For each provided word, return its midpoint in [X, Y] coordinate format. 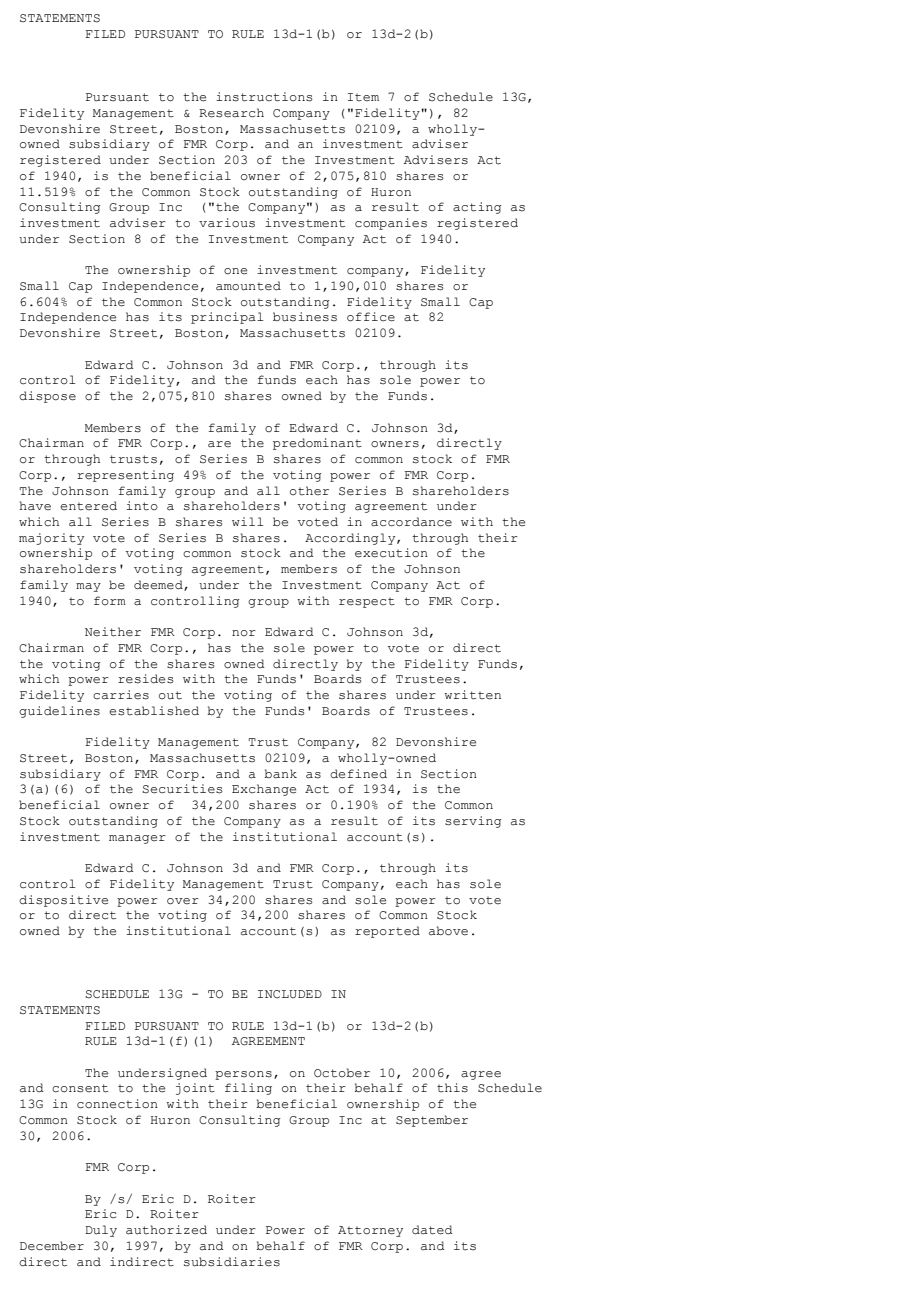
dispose [47, 397]
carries [121, 695]
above [448, 931]
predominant [317, 444]
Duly [101, 1231]
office [371, 317]
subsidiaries [232, 1262]
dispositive [63, 901]
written [472, 695]
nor [244, 633]
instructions [264, 97]
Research [231, 113]
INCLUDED [290, 994]
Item [363, 97]
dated [432, 1230]
